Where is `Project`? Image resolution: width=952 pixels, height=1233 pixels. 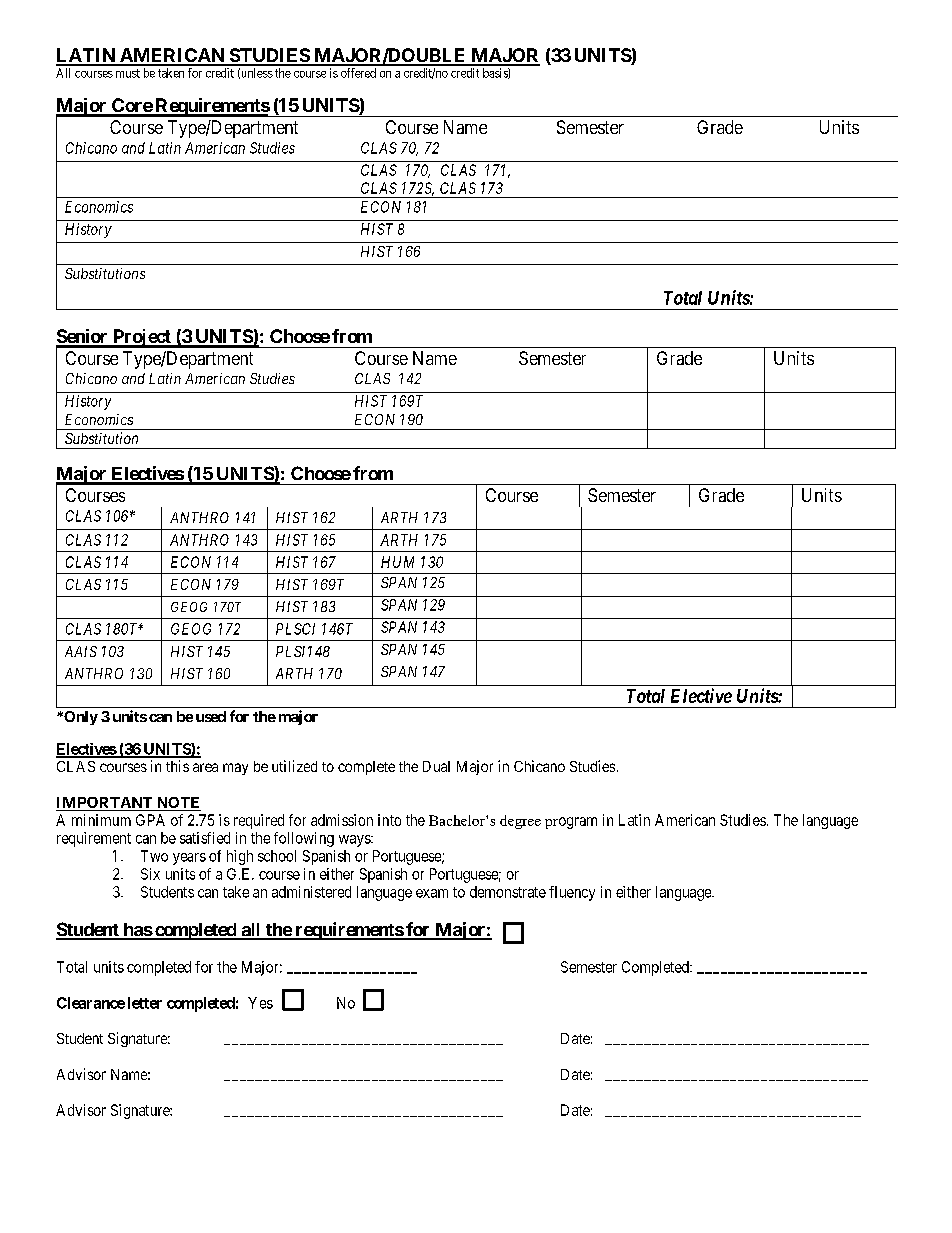
Project is located at coordinates (141, 338).
